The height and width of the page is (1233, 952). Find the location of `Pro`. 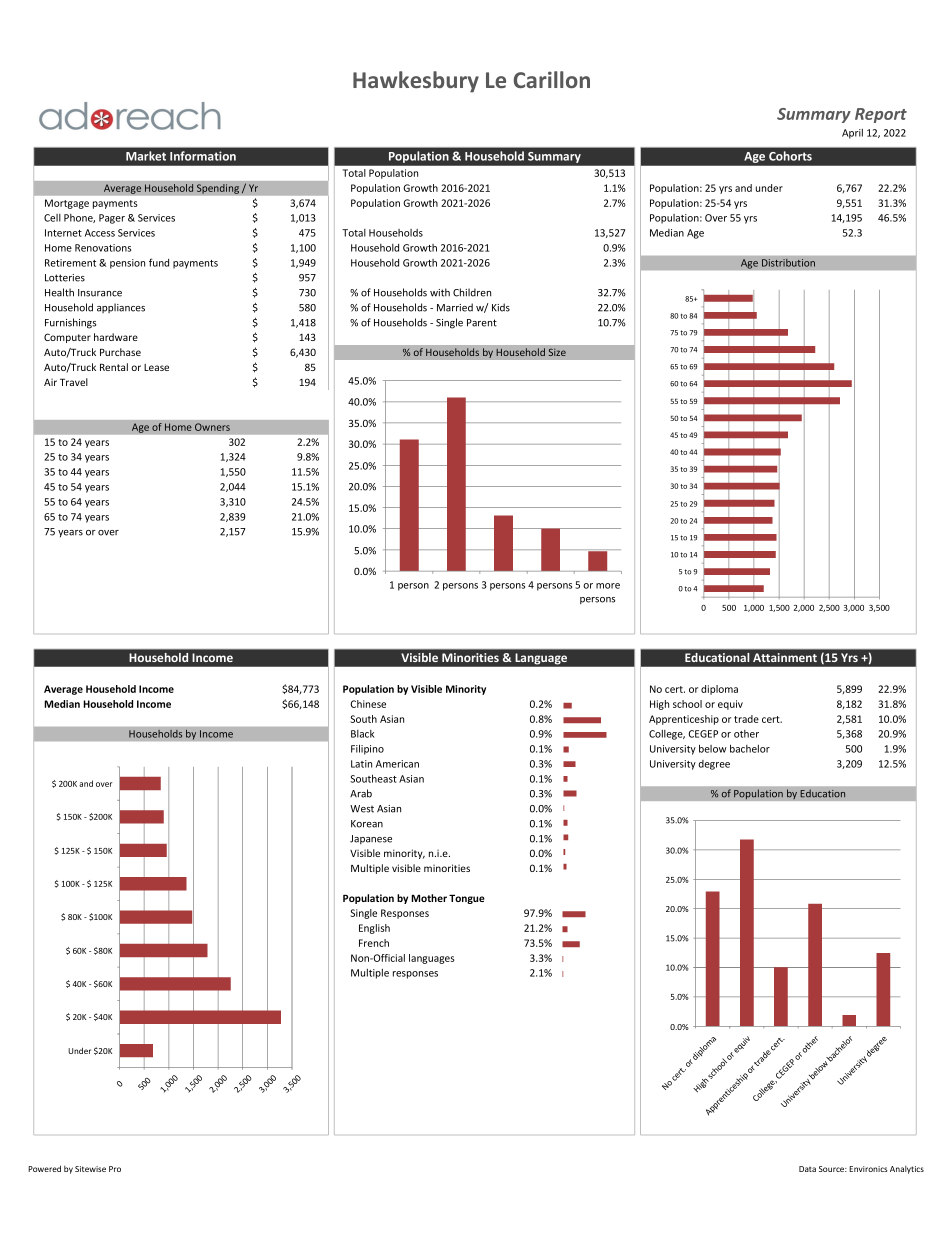

Pro is located at coordinates (115, 1169).
